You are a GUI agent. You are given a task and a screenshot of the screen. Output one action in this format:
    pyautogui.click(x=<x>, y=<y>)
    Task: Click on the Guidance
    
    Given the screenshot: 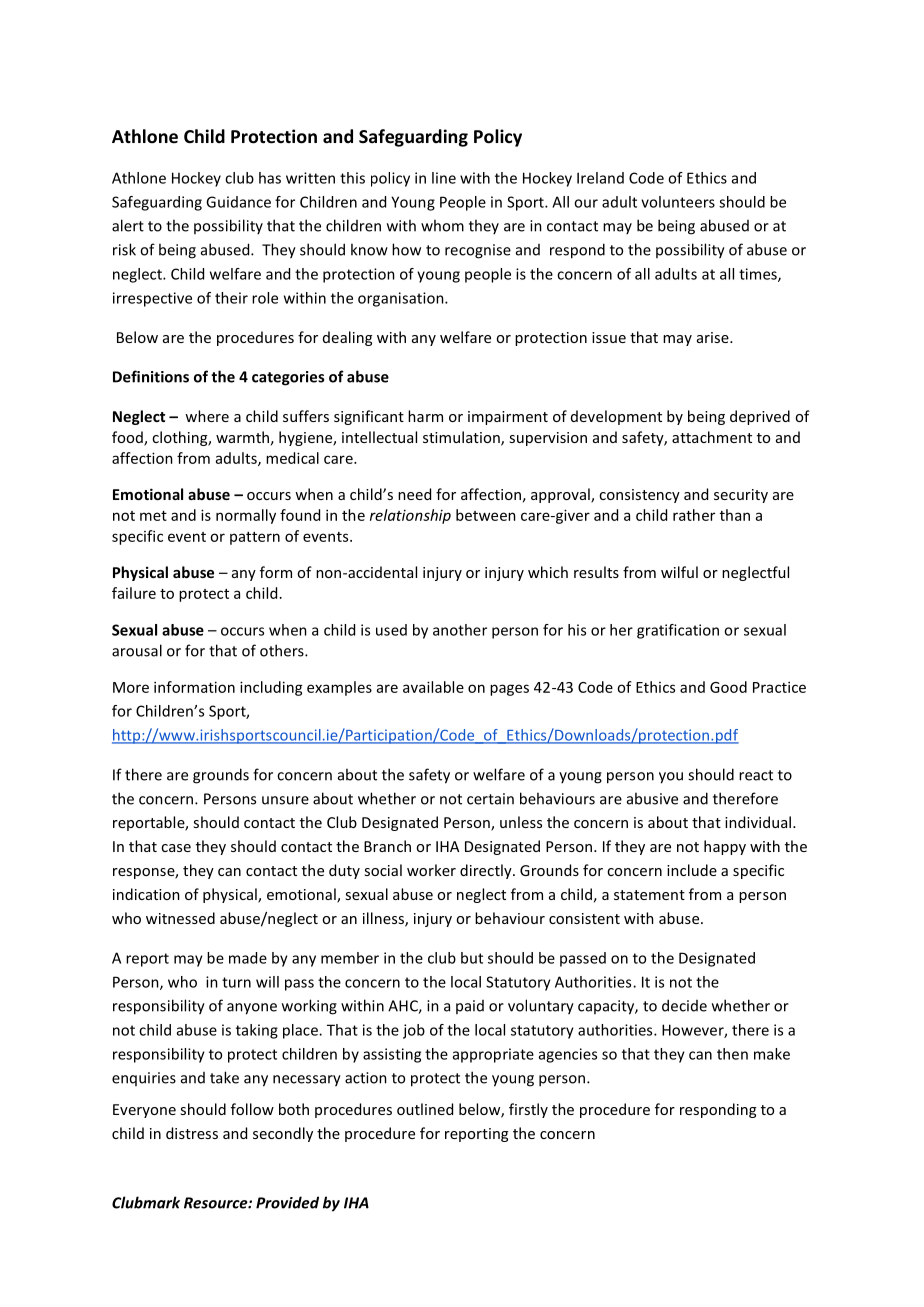 What is the action you would take?
    pyautogui.click(x=238, y=202)
